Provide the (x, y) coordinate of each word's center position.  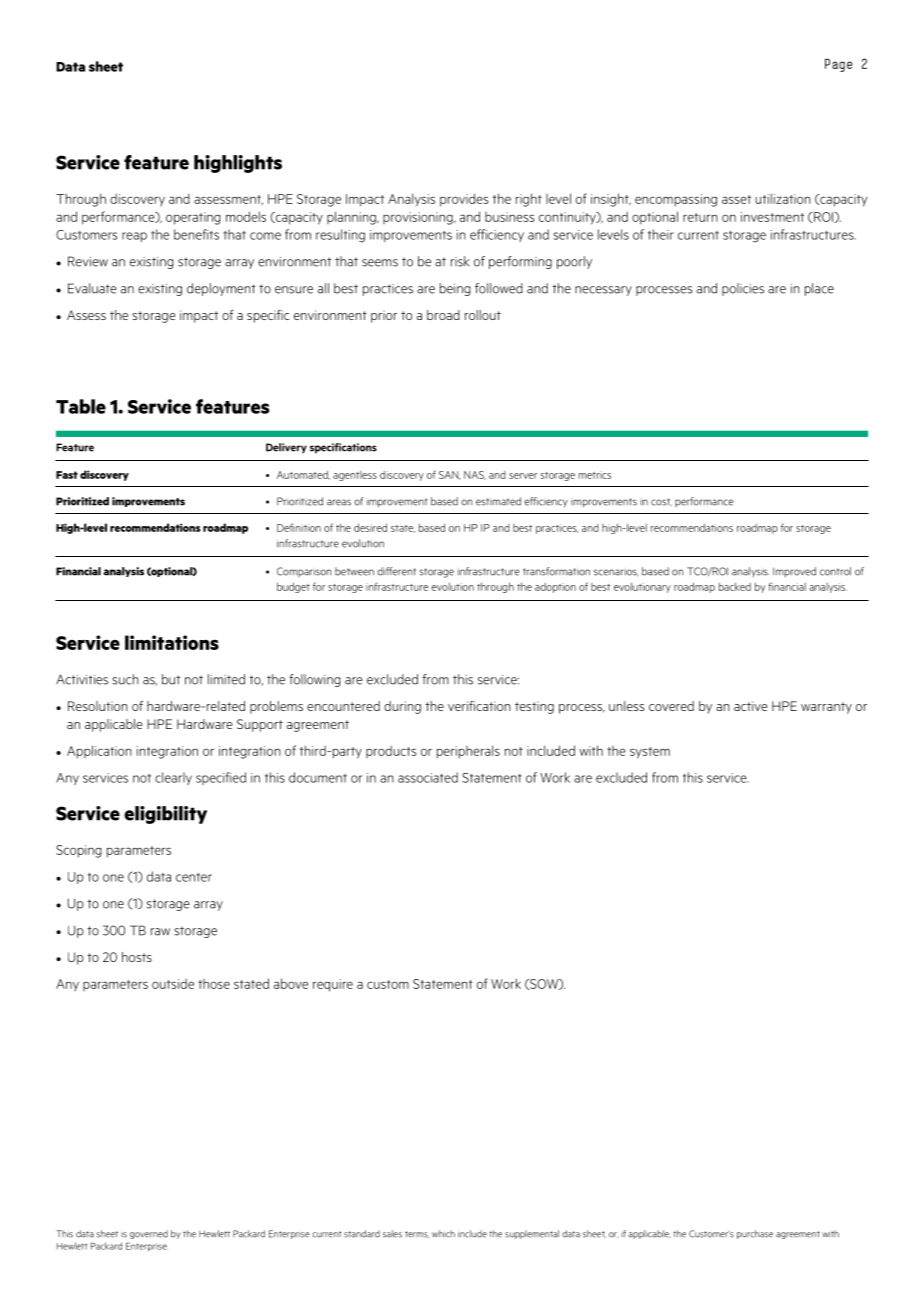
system (650, 753)
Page (838, 65)
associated (428, 777)
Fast (67, 475)
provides (464, 200)
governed (149, 1234)
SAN (450, 475)
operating (193, 218)
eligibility (165, 815)
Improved (794, 572)
